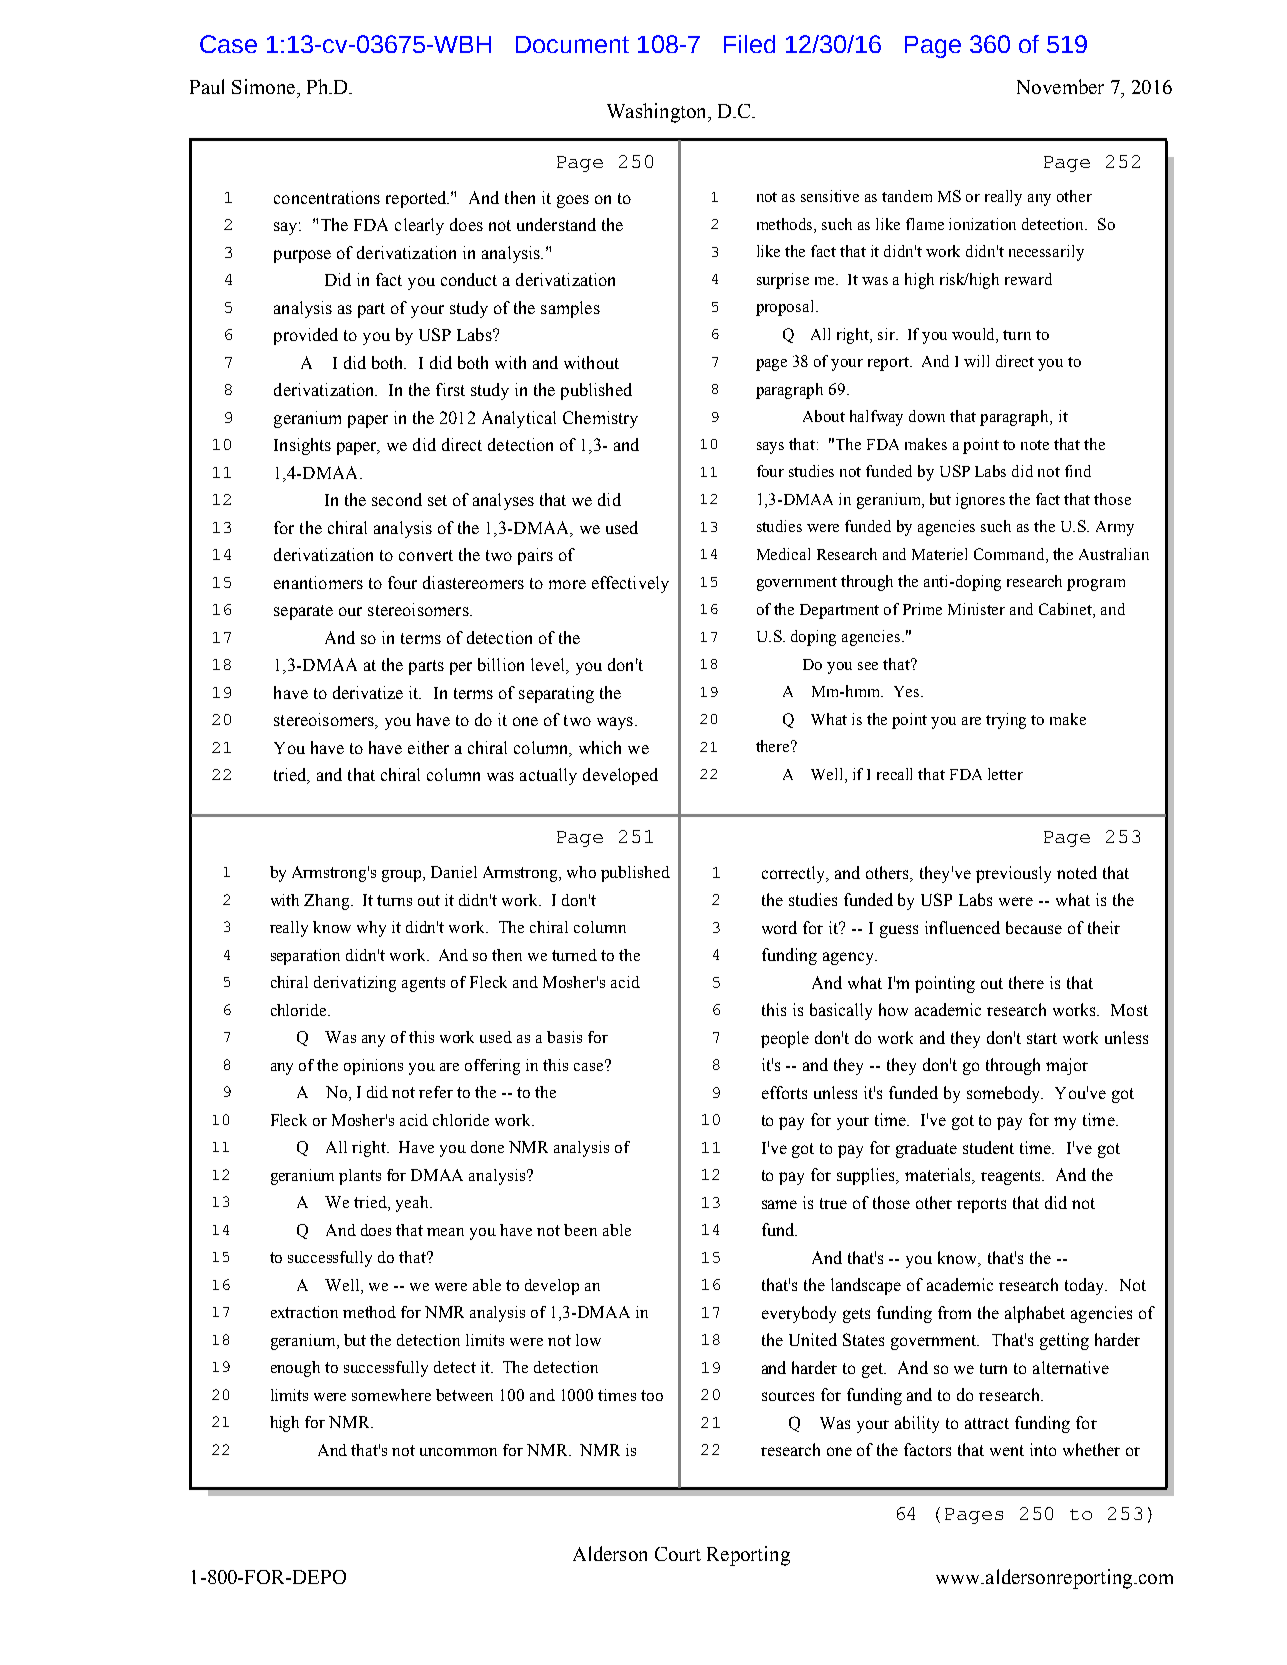  What do you see at coordinates (658, 113) in the screenshot?
I see `Washington` at bounding box center [658, 113].
